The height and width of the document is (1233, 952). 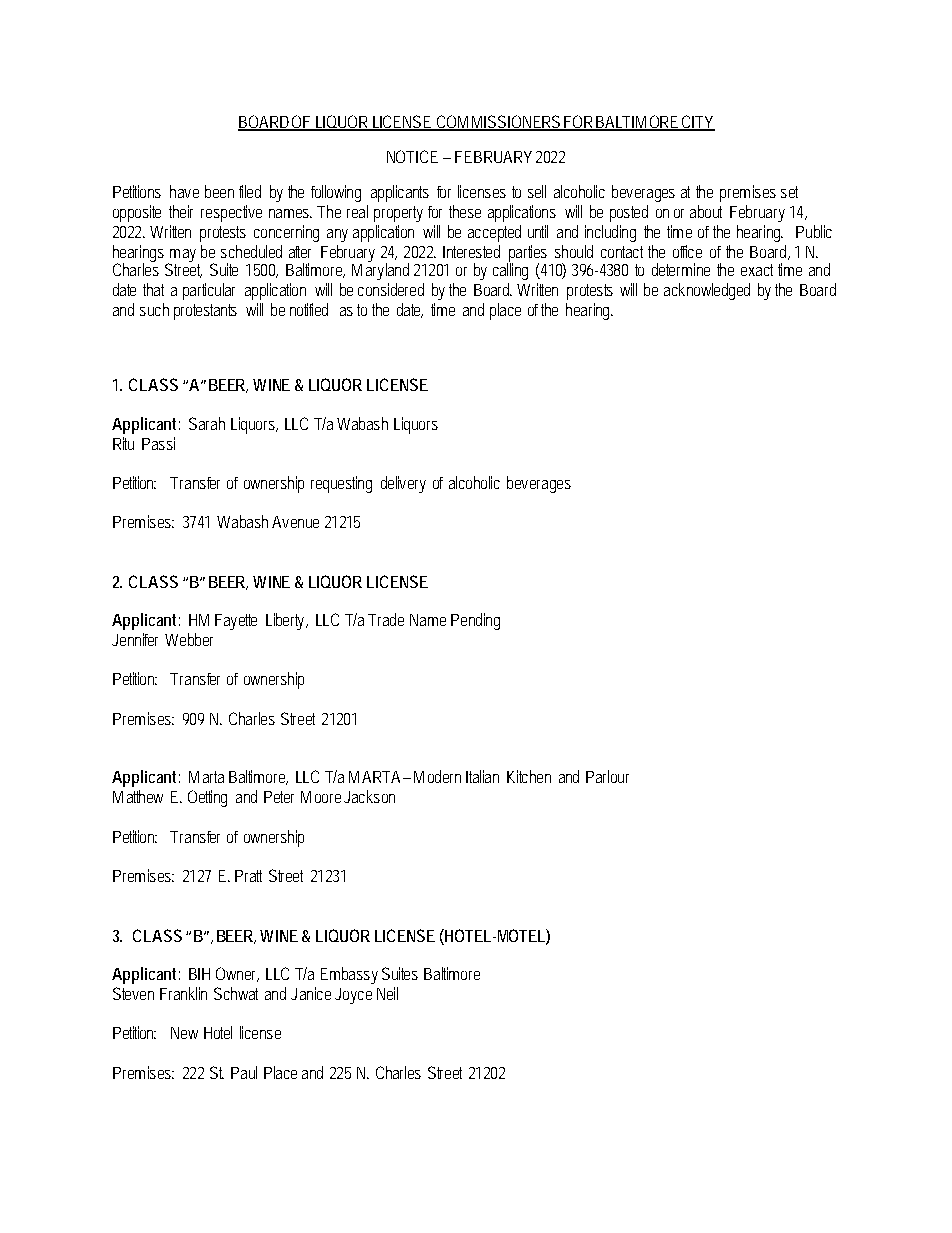 What do you see at coordinates (207, 423) in the document?
I see `Sarah` at bounding box center [207, 423].
